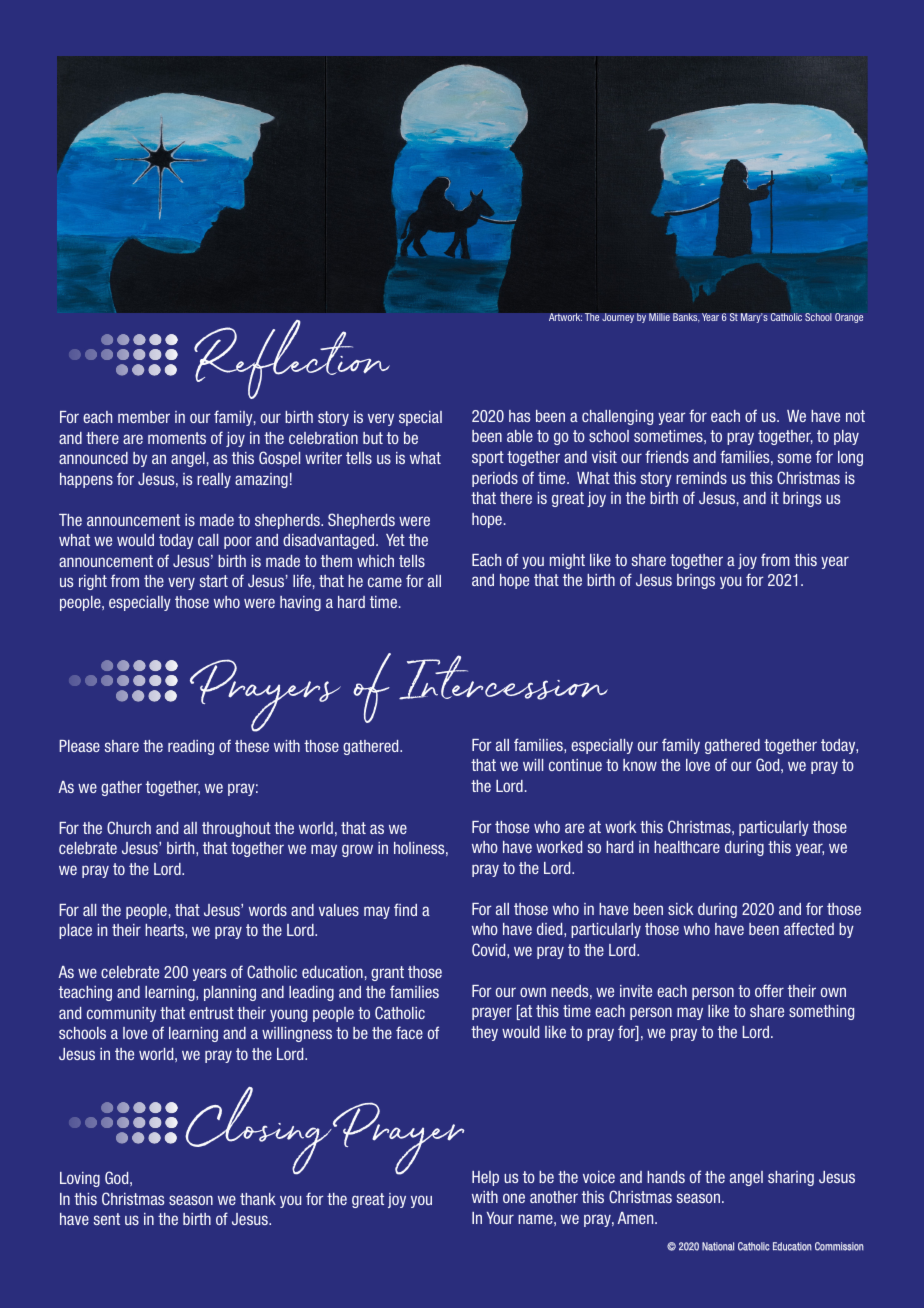 Image resolution: width=924 pixels, height=1308 pixels. I want to click on Your, so click(500, 1218).
